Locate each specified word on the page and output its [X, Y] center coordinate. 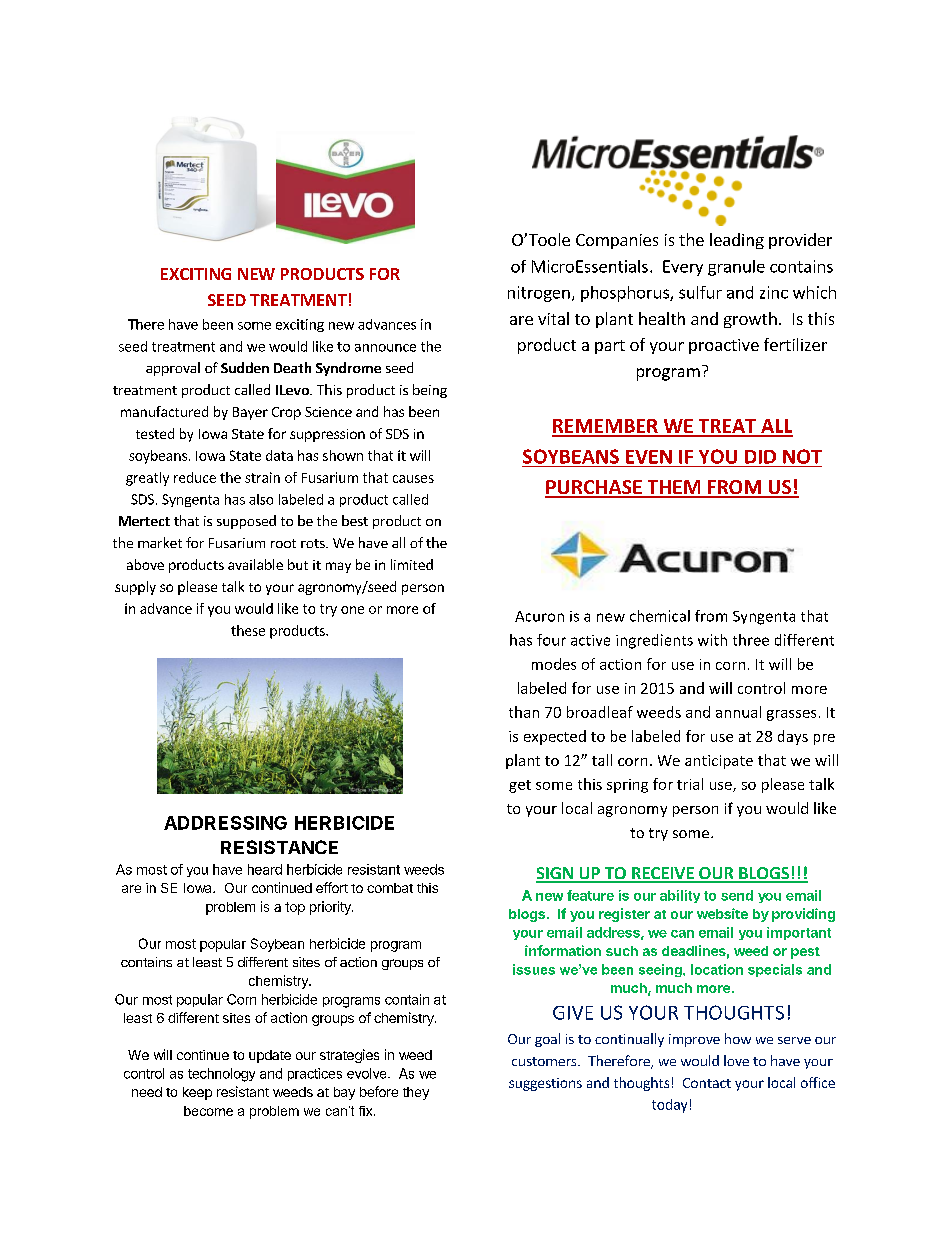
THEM [674, 488]
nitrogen [539, 294]
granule [736, 268]
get [520, 786]
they [416, 1093]
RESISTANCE [279, 847]
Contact [707, 1083]
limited [412, 564]
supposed [246, 522]
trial [690, 784]
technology [221, 1075]
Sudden [245, 367]
